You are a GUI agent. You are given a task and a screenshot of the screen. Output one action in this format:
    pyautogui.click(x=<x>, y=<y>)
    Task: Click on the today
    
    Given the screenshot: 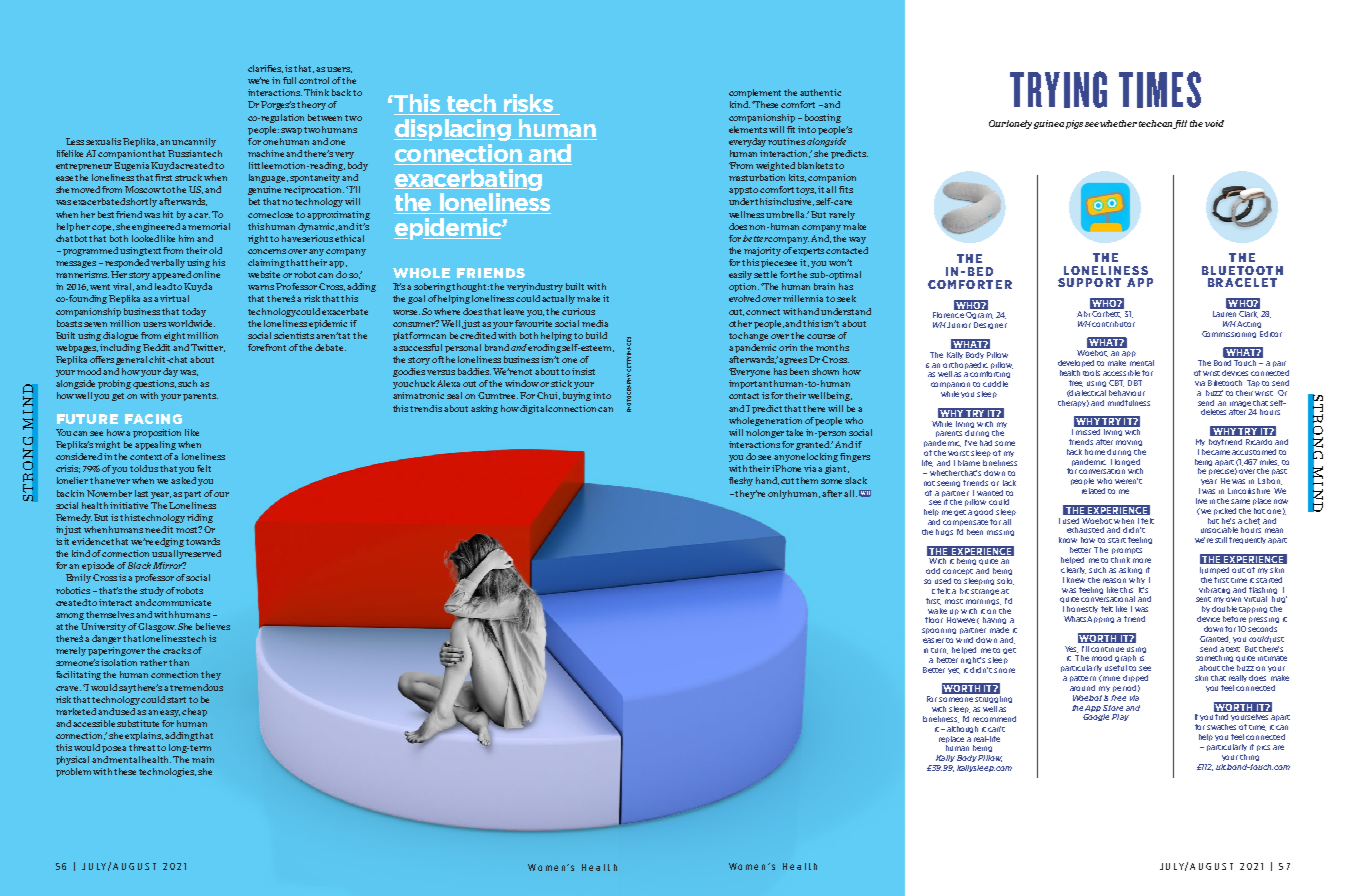 What is the action you would take?
    pyautogui.click(x=194, y=312)
